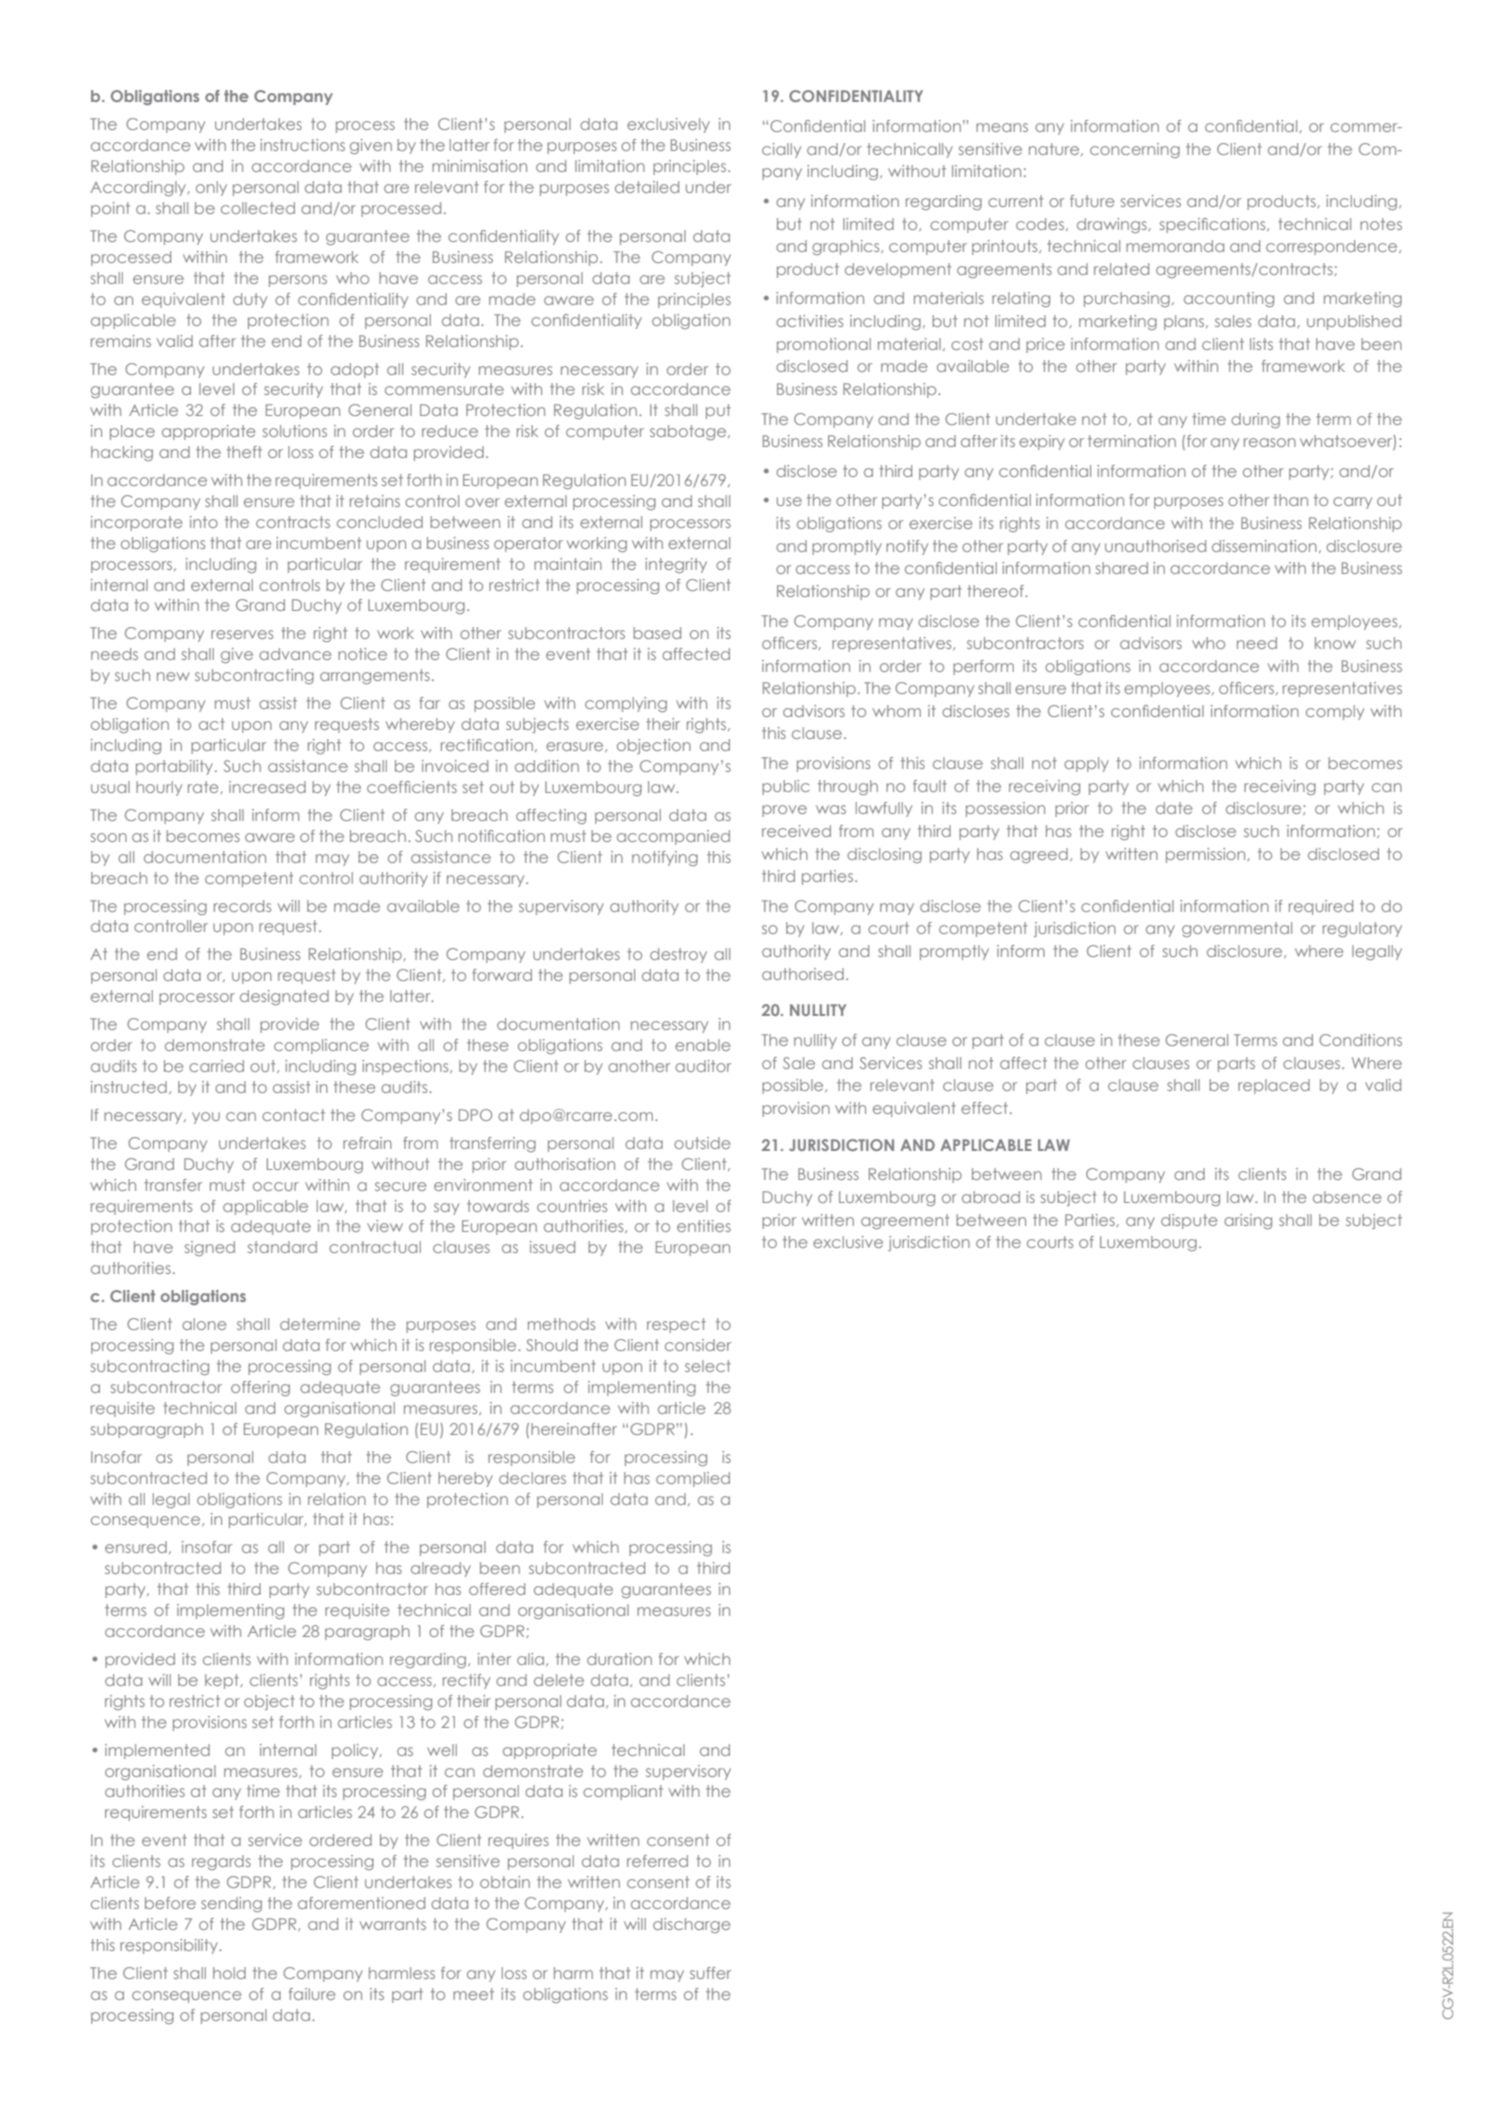 The width and height of the screenshot is (1493, 2111). Describe the element at coordinates (258, 208) in the screenshot. I see `collected` at that location.
